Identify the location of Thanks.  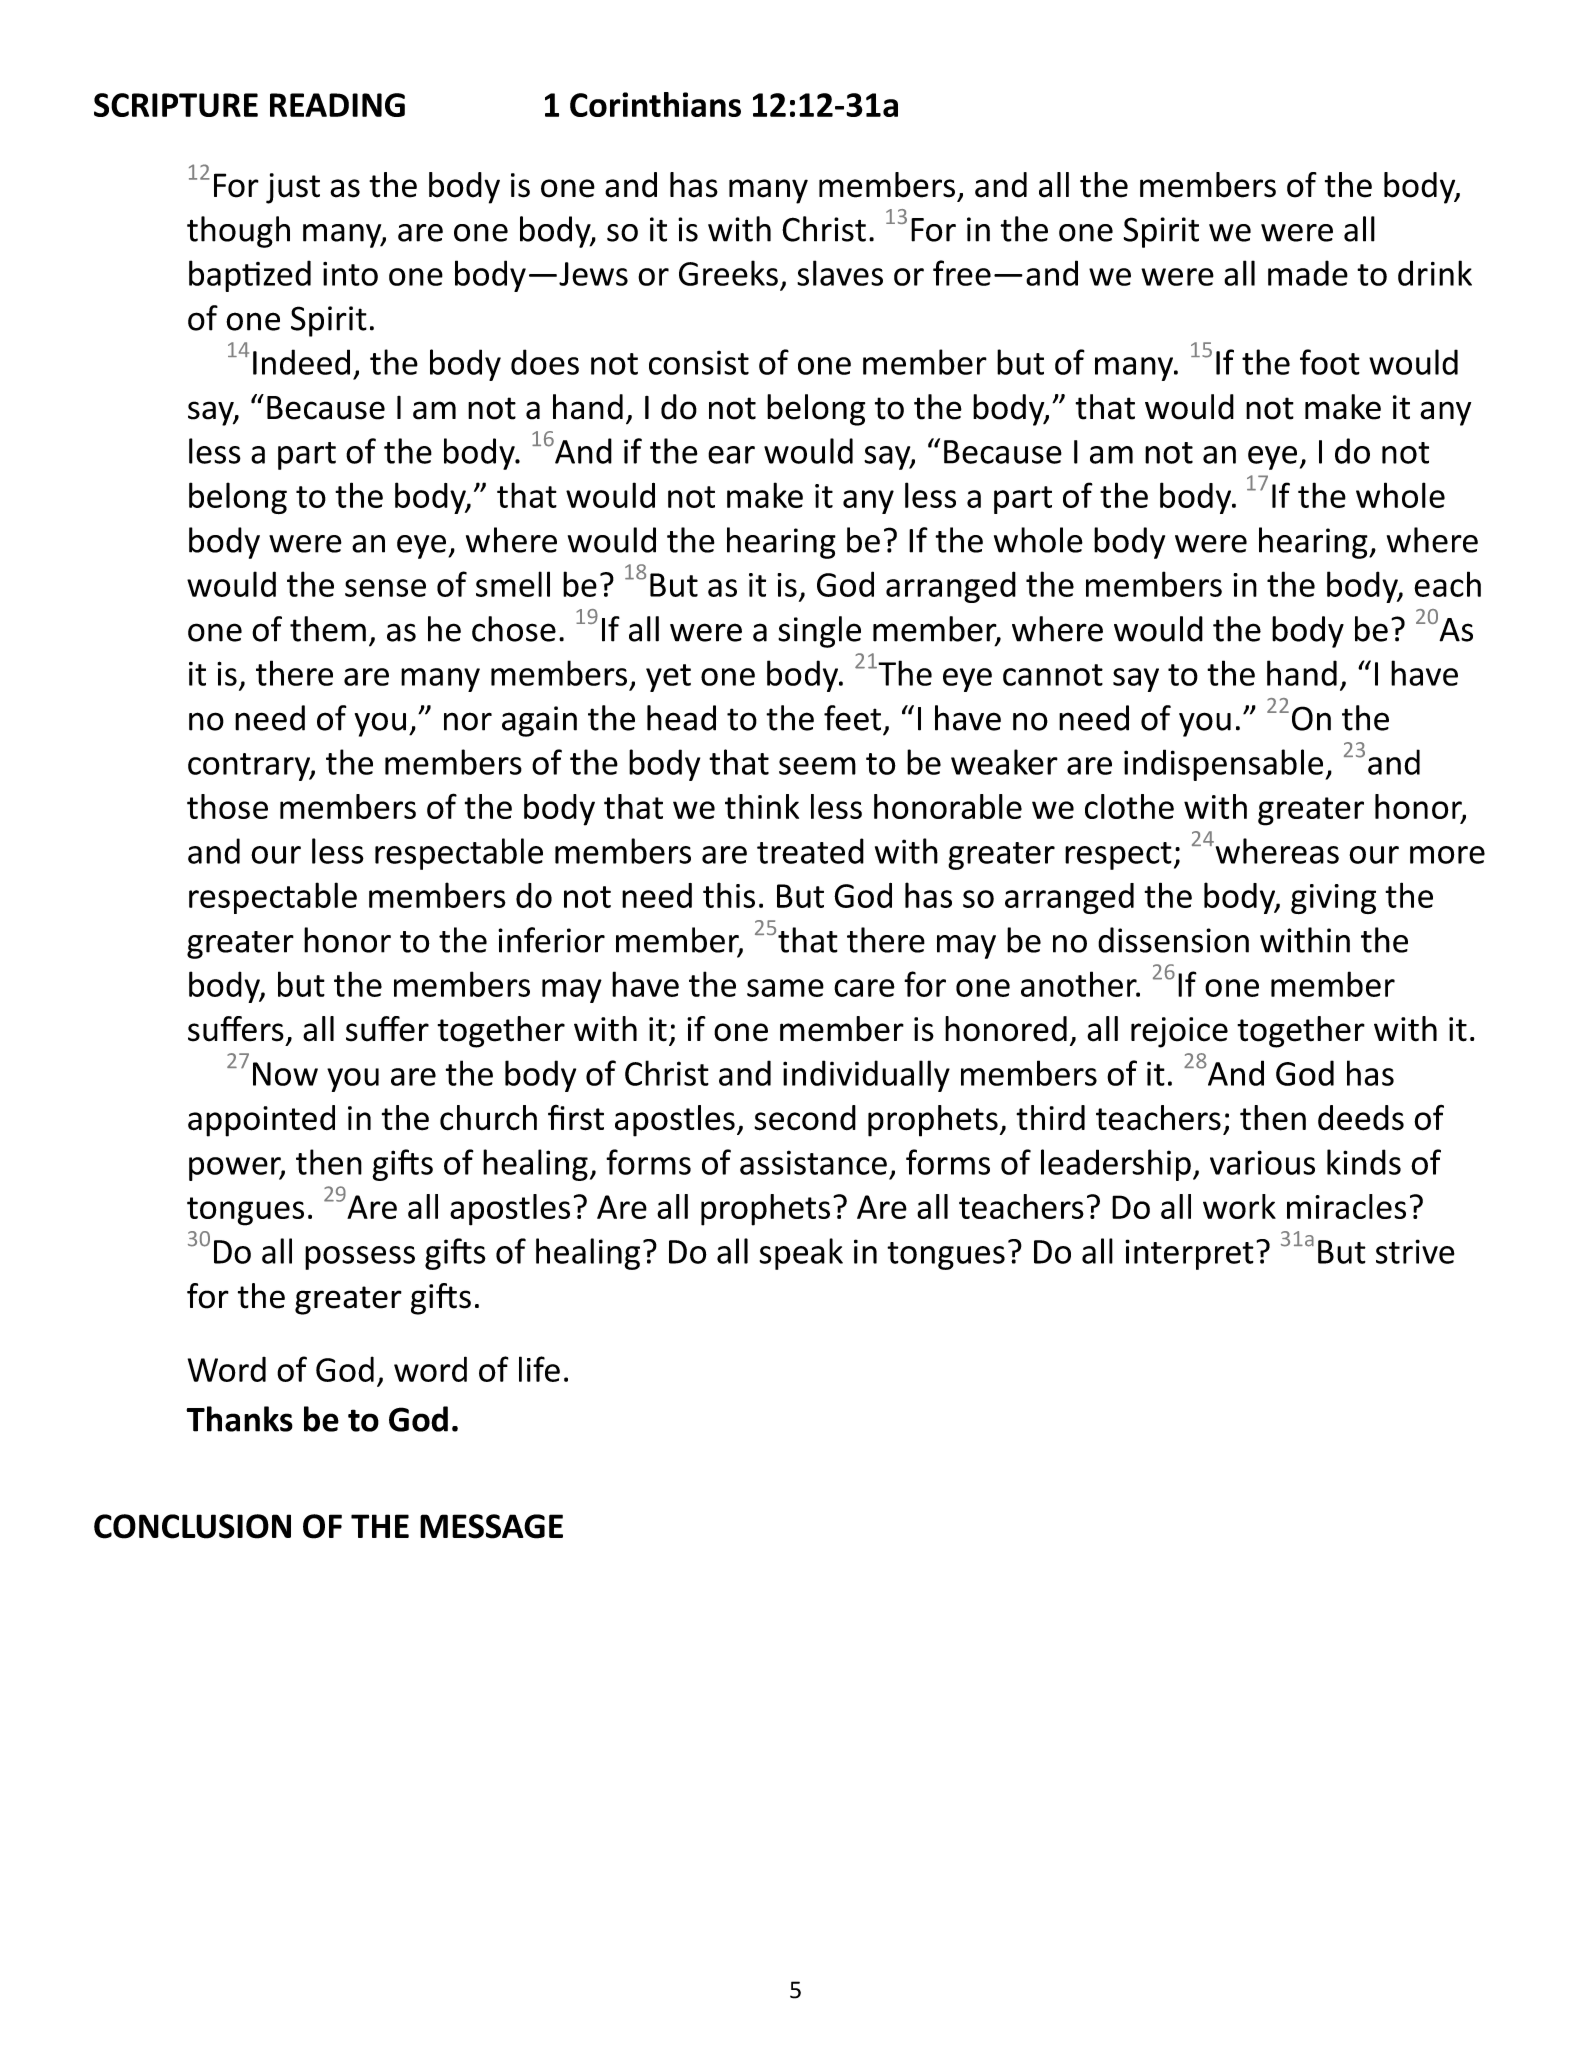
(239, 1419).
